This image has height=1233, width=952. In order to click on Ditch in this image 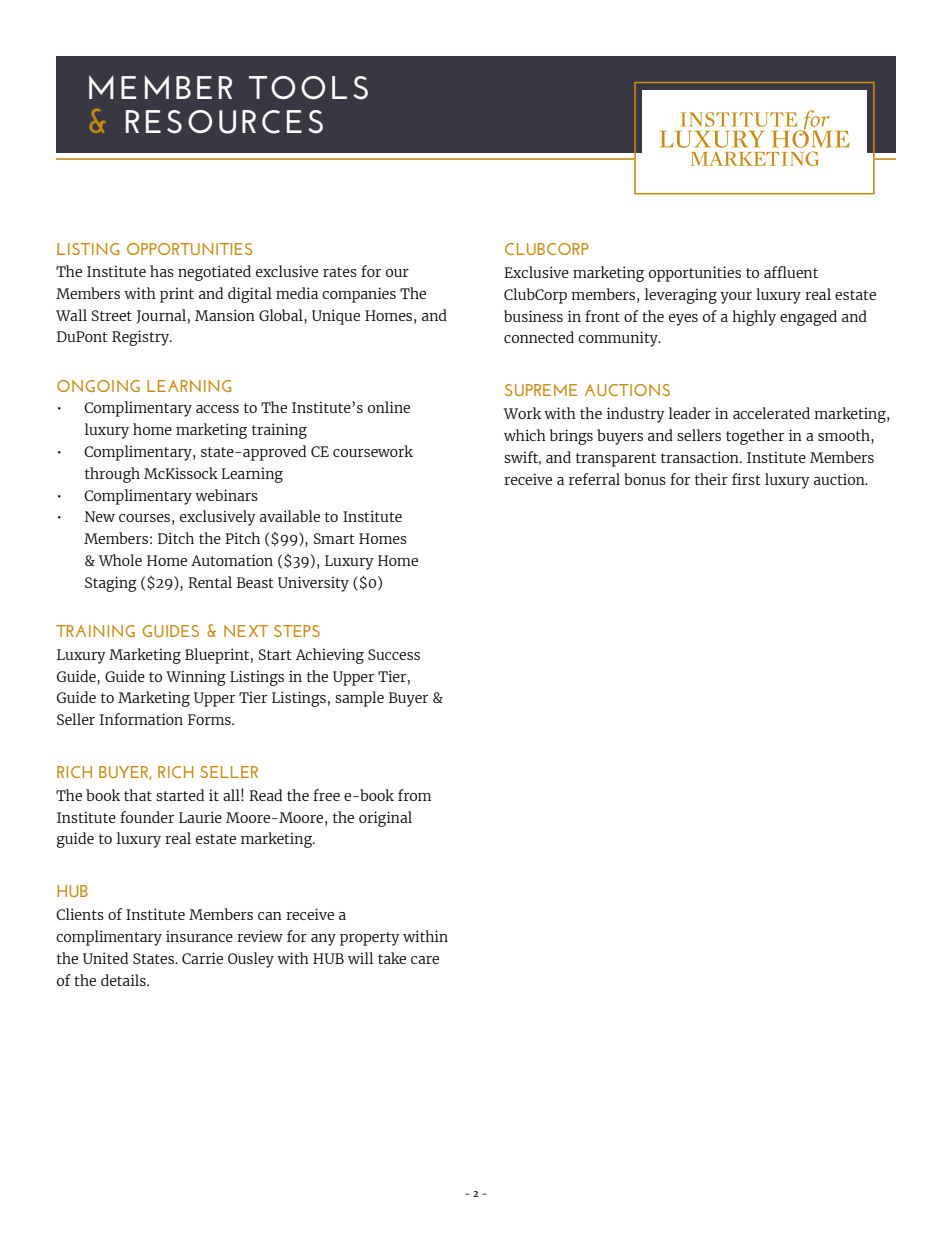, I will do `click(176, 538)`.
